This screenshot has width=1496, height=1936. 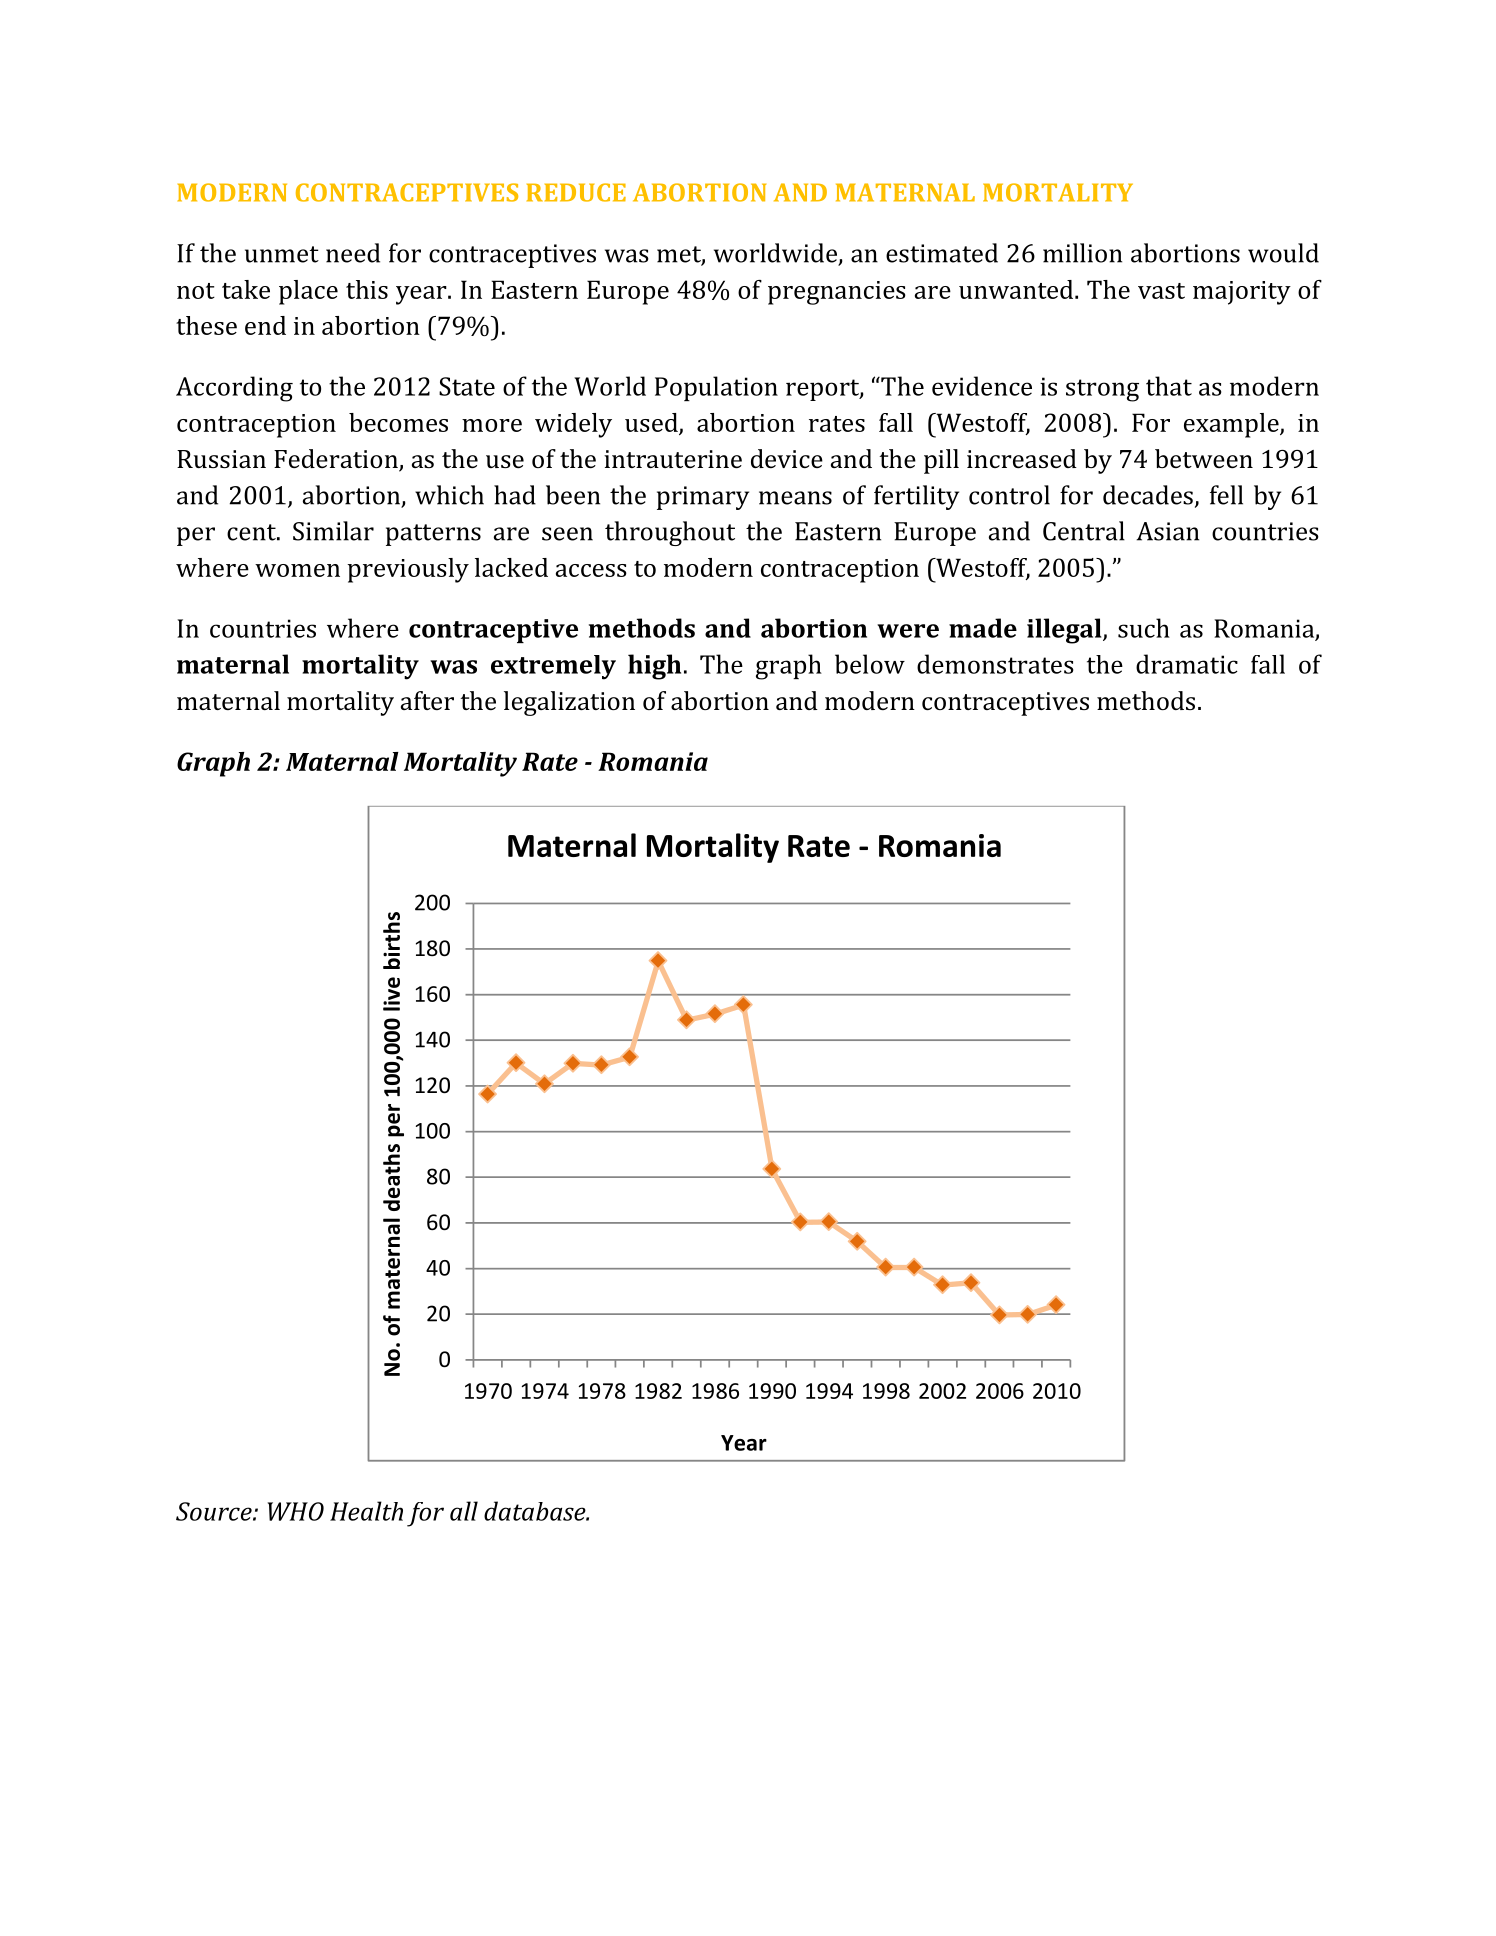 I want to click on high, so click(x=654, y=667).
